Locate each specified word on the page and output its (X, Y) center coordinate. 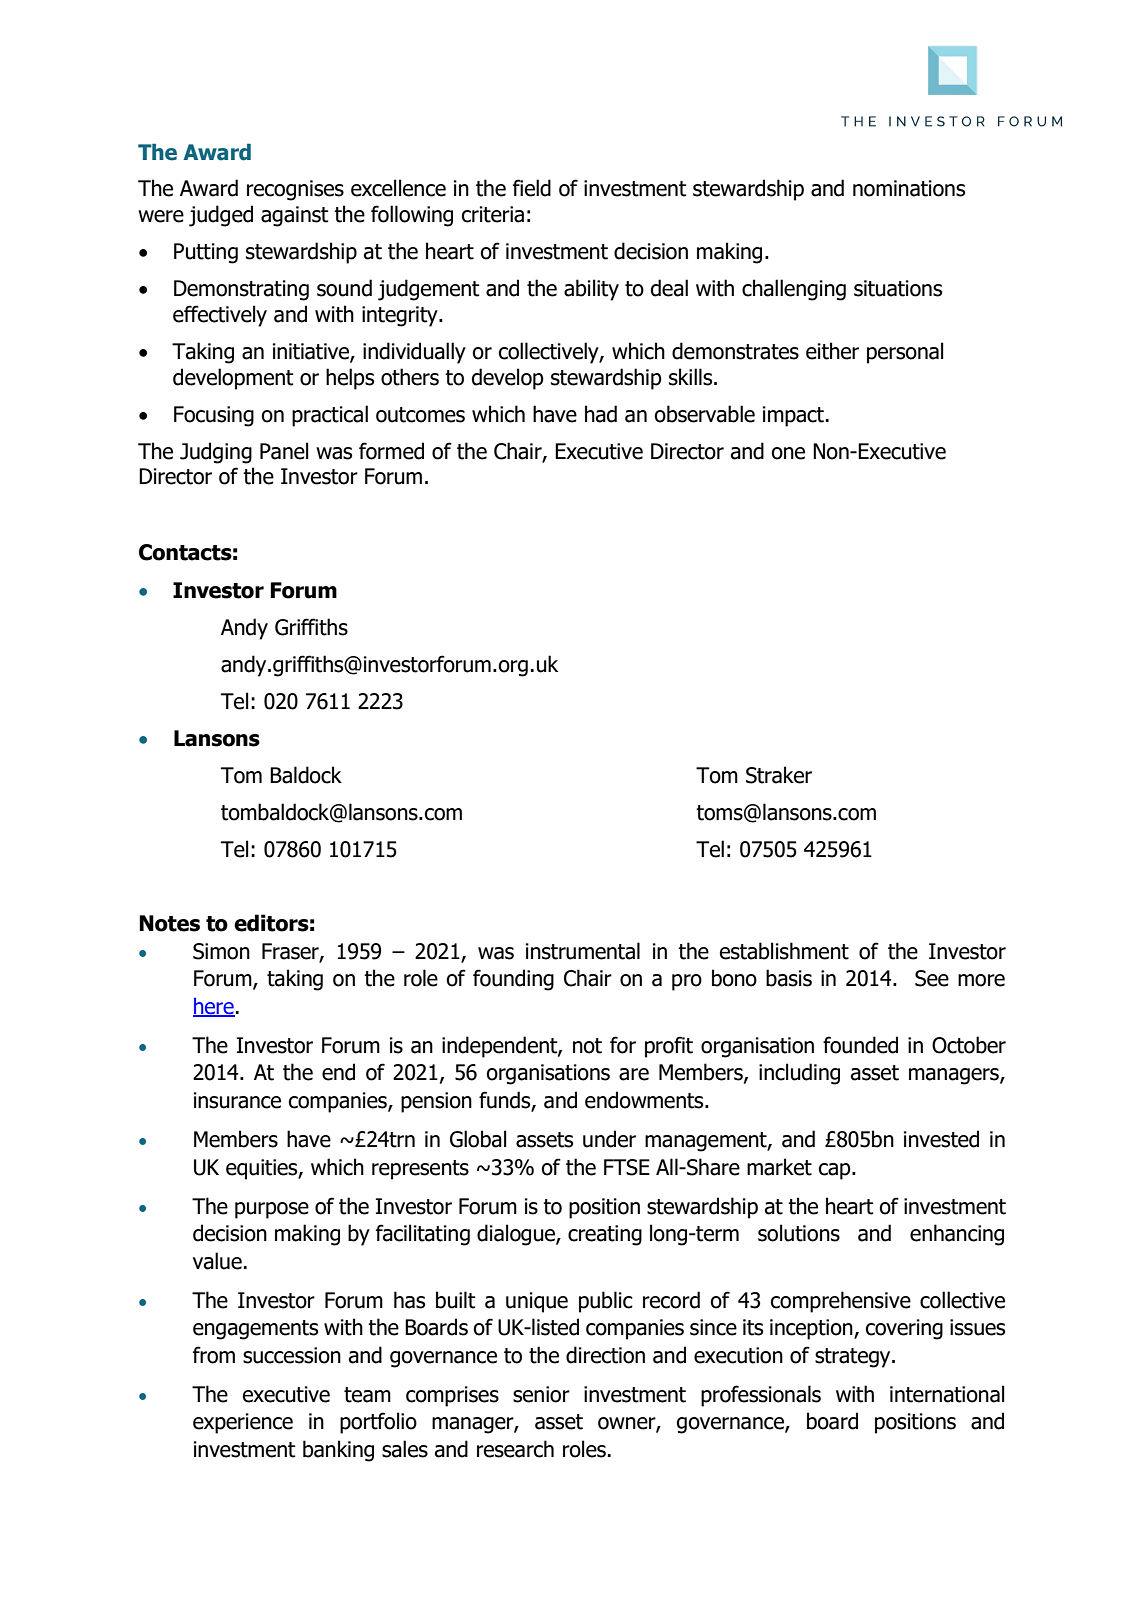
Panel (284, 451)
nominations (909, 188)
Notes (169, 923)
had (601, 414)
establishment (784, 951)
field (532, 188)
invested (941, 1139)
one (788, 453)
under (609, 1139)
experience (243, 1423)
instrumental (583, 951)
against (294, 216)
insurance (237, 1100)
